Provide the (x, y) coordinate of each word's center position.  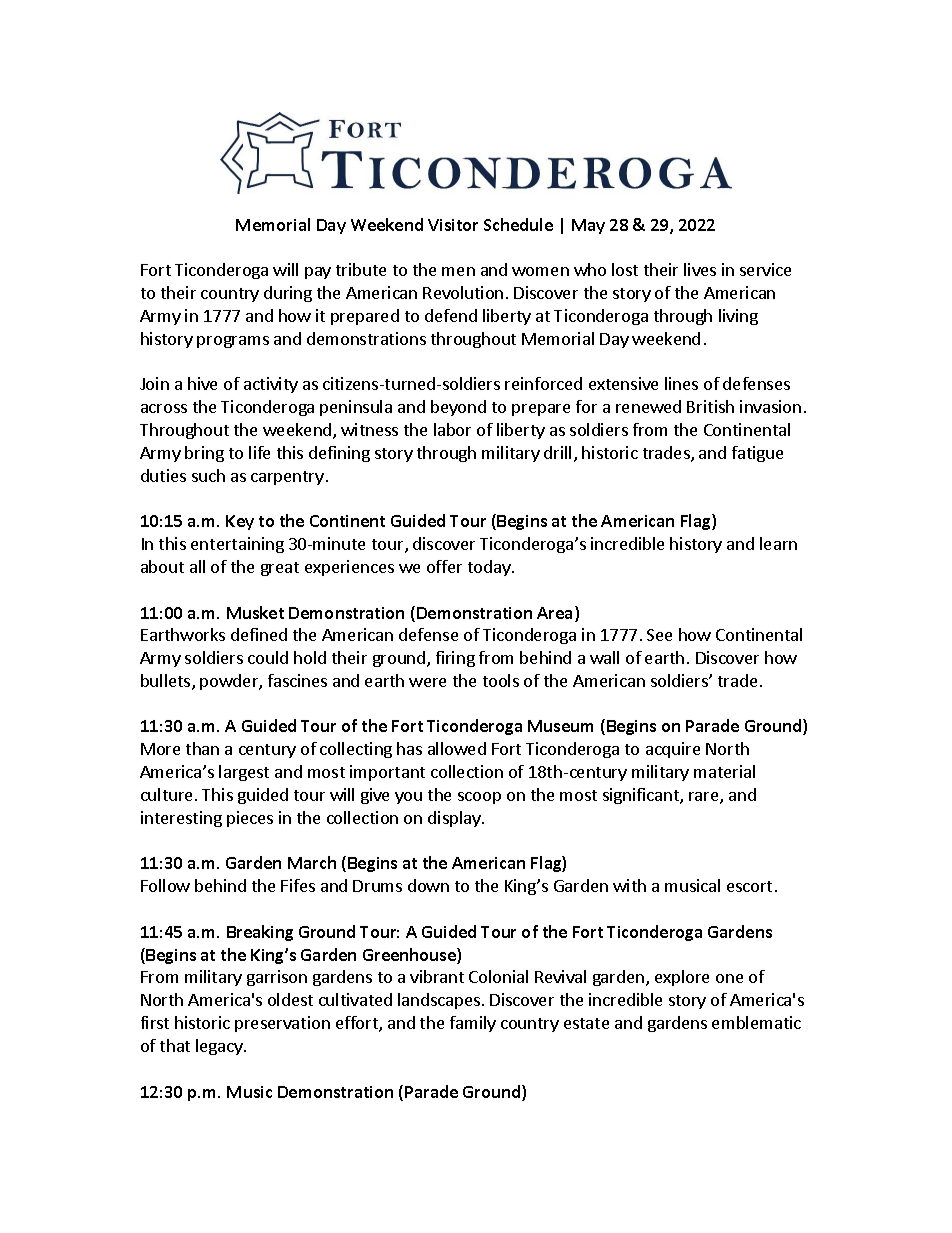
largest (244, 773)
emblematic (756, 1022)
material (724, 771)
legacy (220, 1047)
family (473, 1024)
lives (700, 269)
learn (778, 543)
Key (240, 522)
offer (444, 566)
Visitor (453, 225)
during (288, 294)
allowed (457, 748)
